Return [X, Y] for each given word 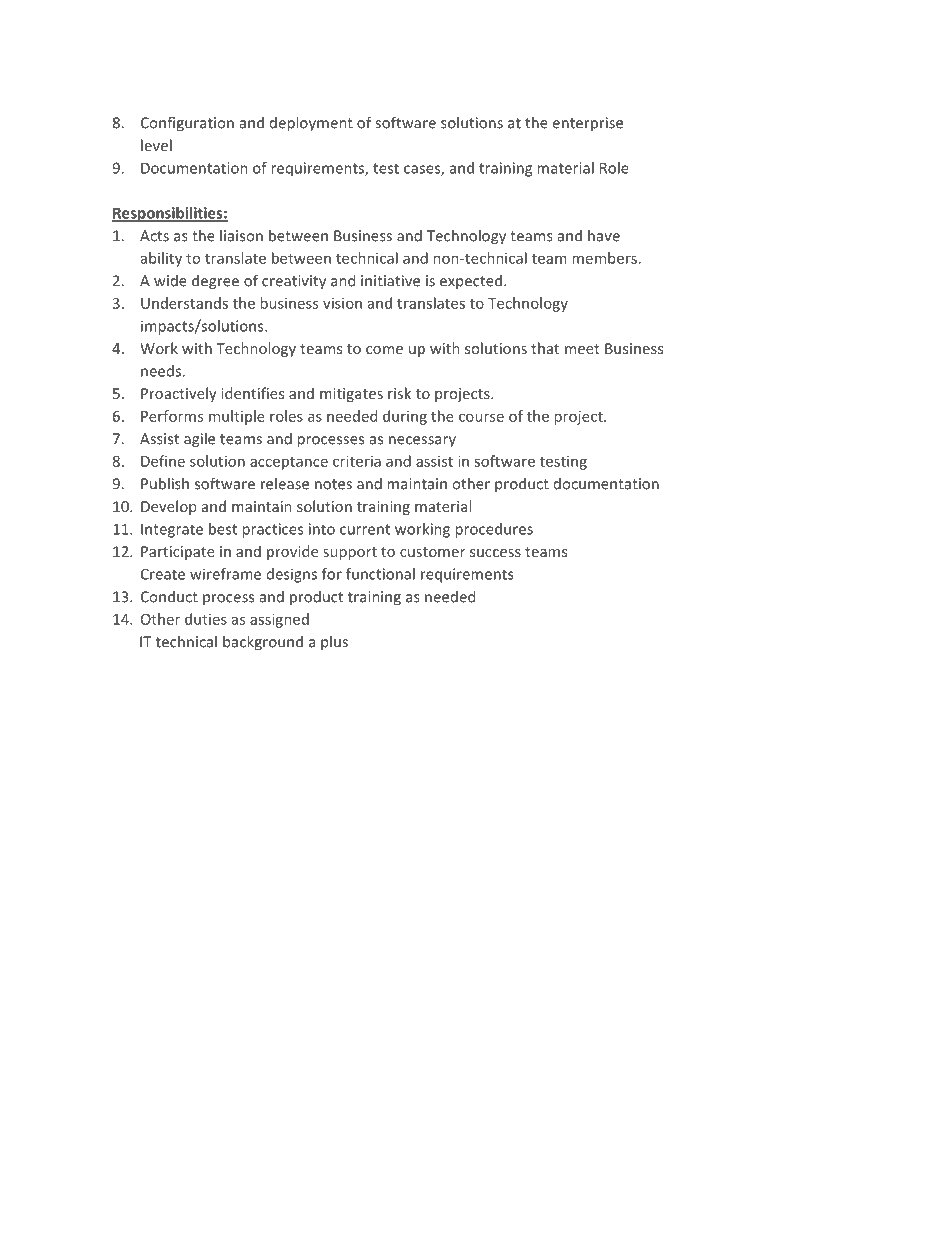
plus [334, 642]
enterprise [588, 124]
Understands [184, 303]
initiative [390, 281]
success [495, 553]
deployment [311, 124]
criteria [357, 461]
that [545, 348]
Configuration [187, 124]
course [481, 417]
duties [206, 619]
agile [199, 440]
